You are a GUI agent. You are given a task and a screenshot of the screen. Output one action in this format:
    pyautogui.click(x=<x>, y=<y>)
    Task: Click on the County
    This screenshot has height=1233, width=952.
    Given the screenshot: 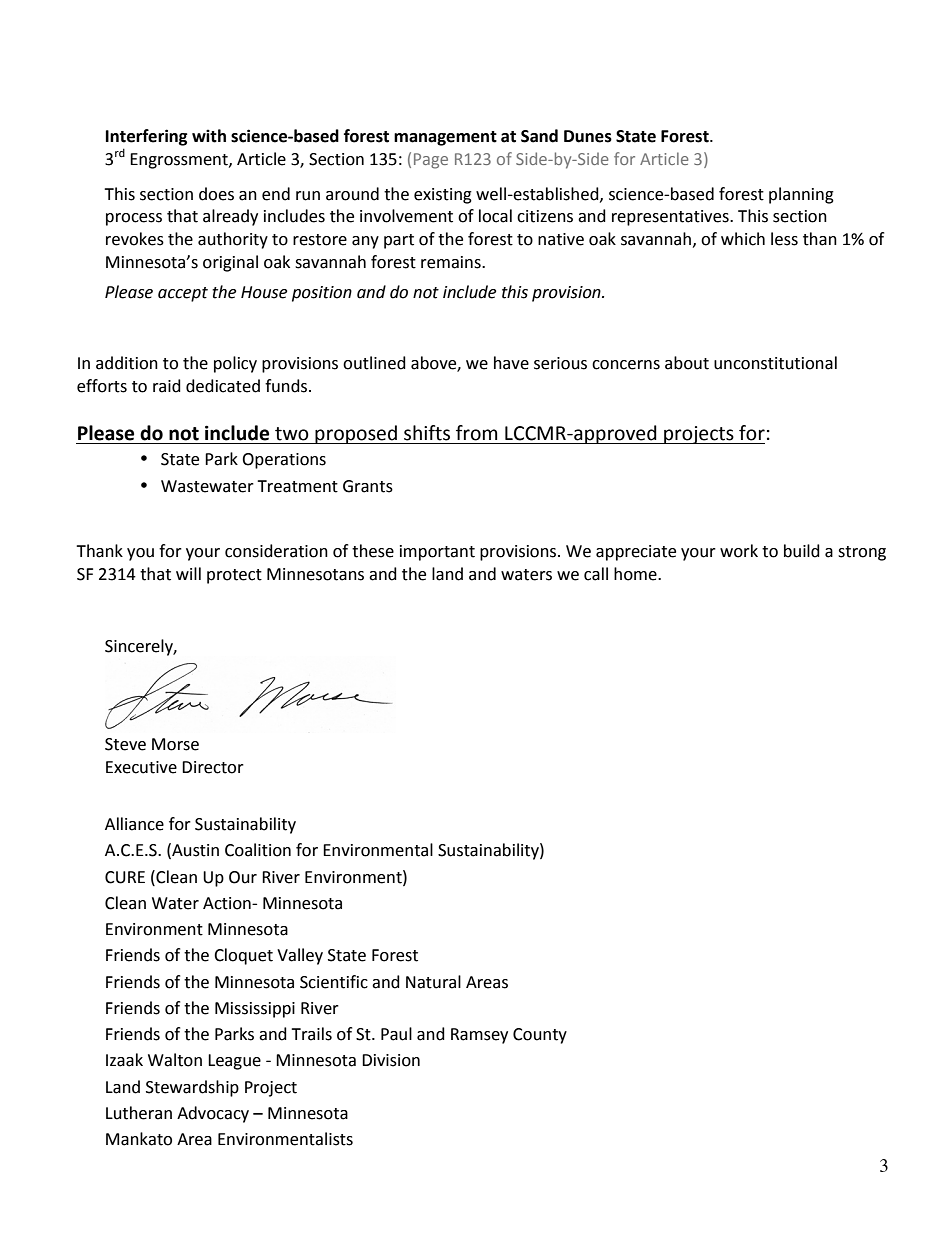 What is the action you would take?
    pyautogui.click(x=540, y=1036)
